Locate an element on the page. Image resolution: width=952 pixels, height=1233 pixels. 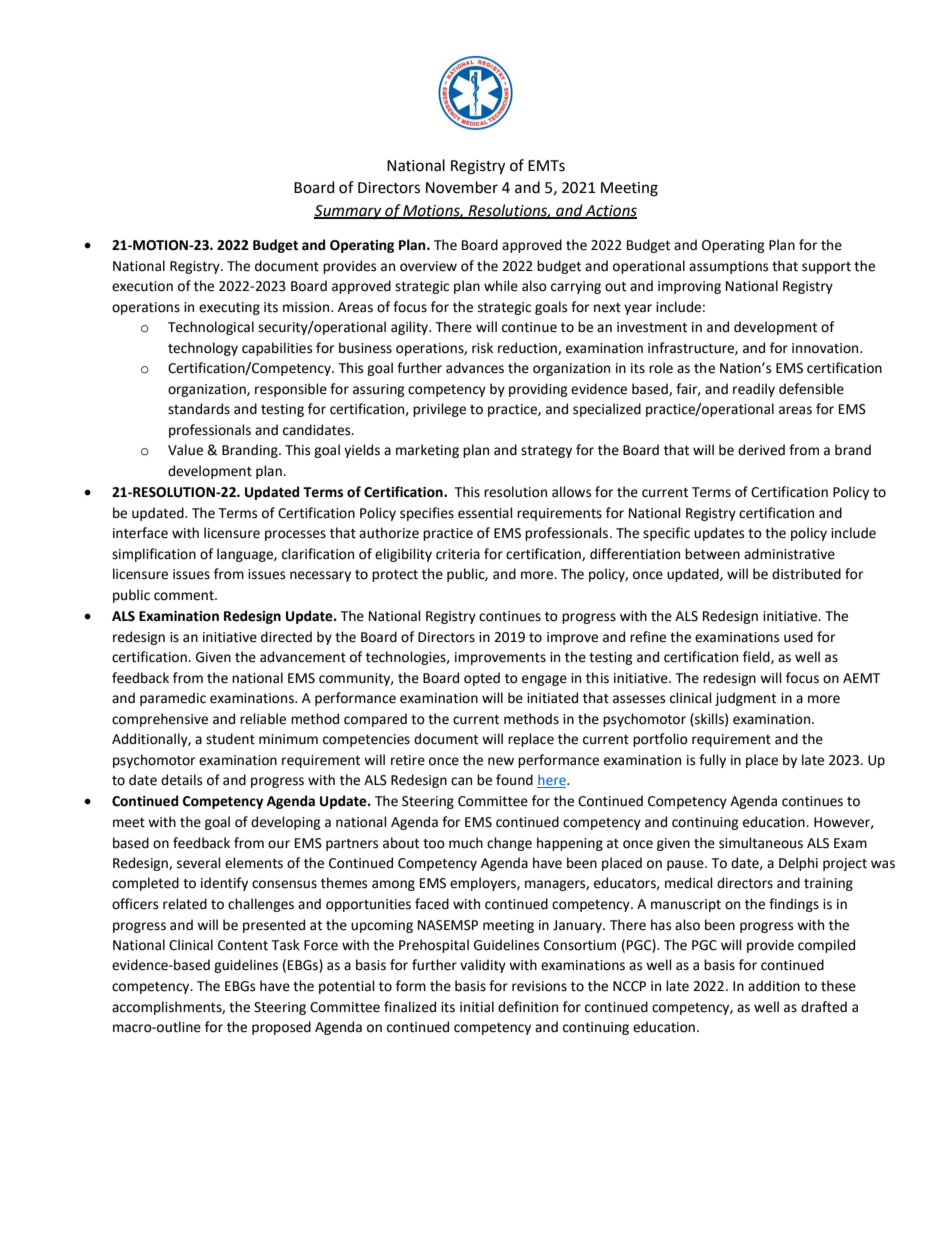
Value is located at coordinates (185, 450).
